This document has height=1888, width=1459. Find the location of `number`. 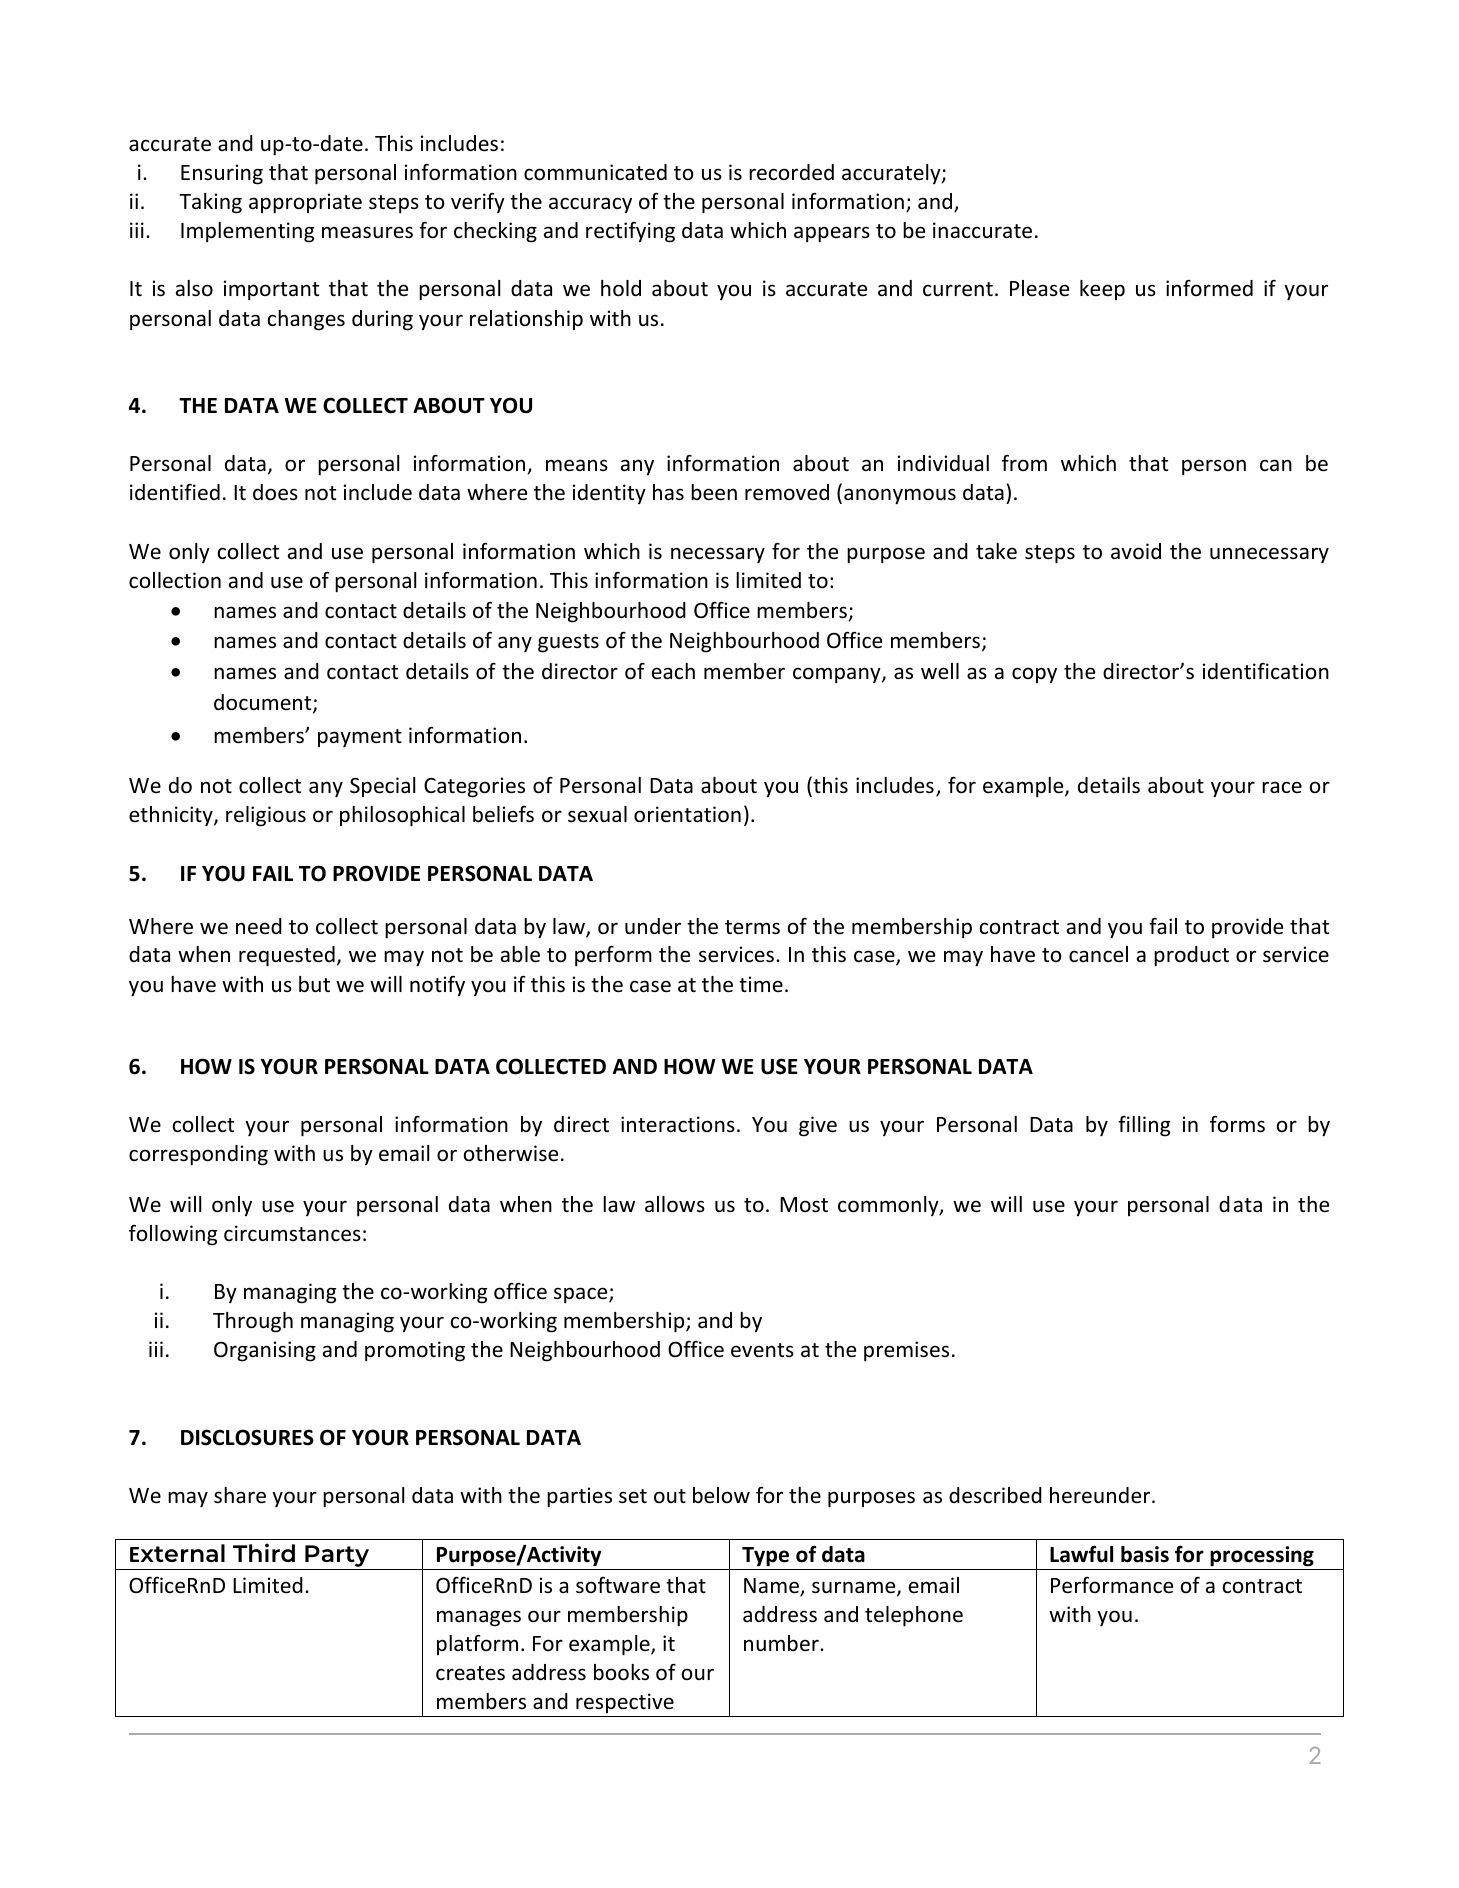

number is located at coordinates (782, 1643).
